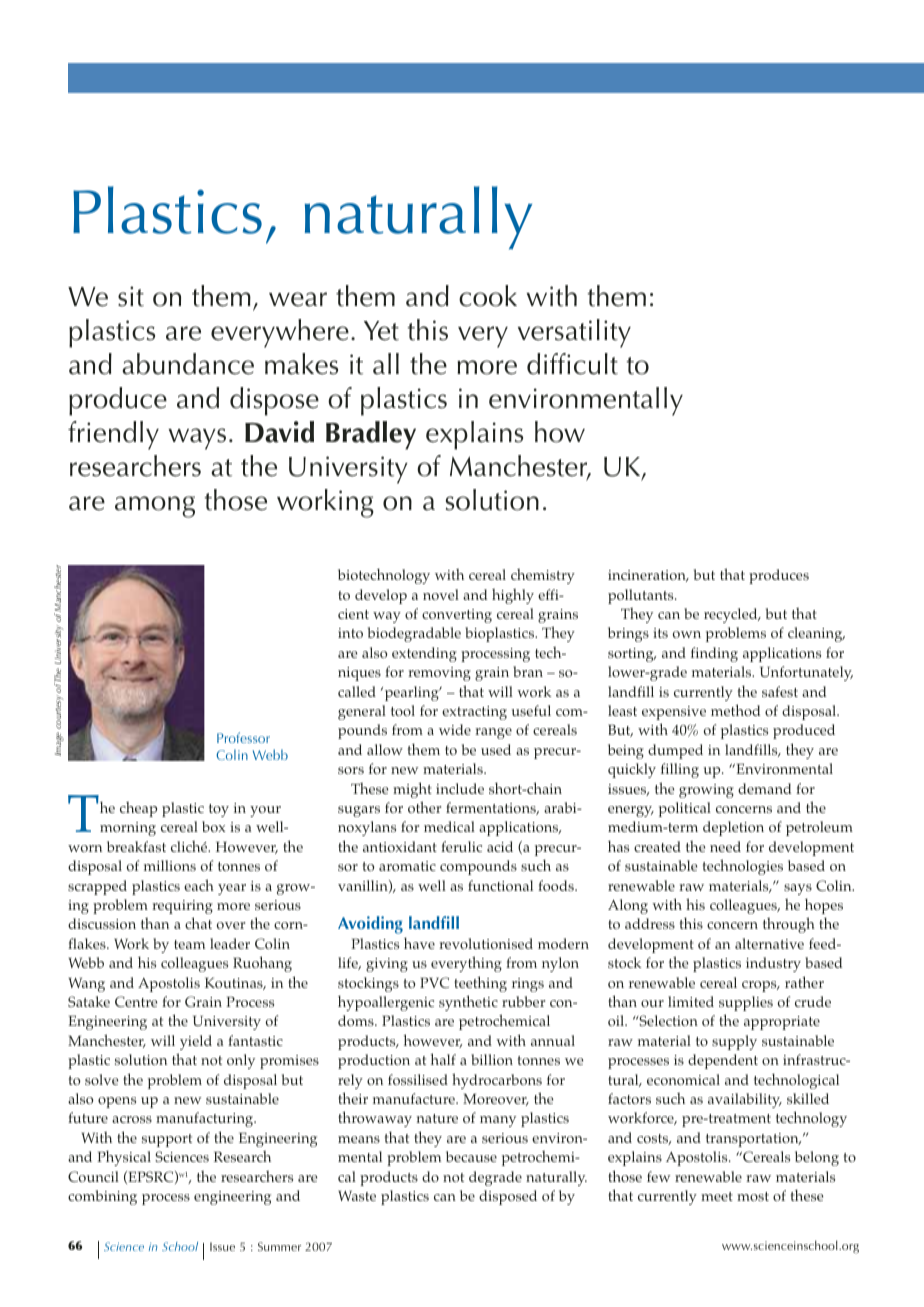 The width and height of the screenshot is (924, 1307). Describe the element at coordinates (182, 907) in the screenshot. I see `requiring` at that location.
